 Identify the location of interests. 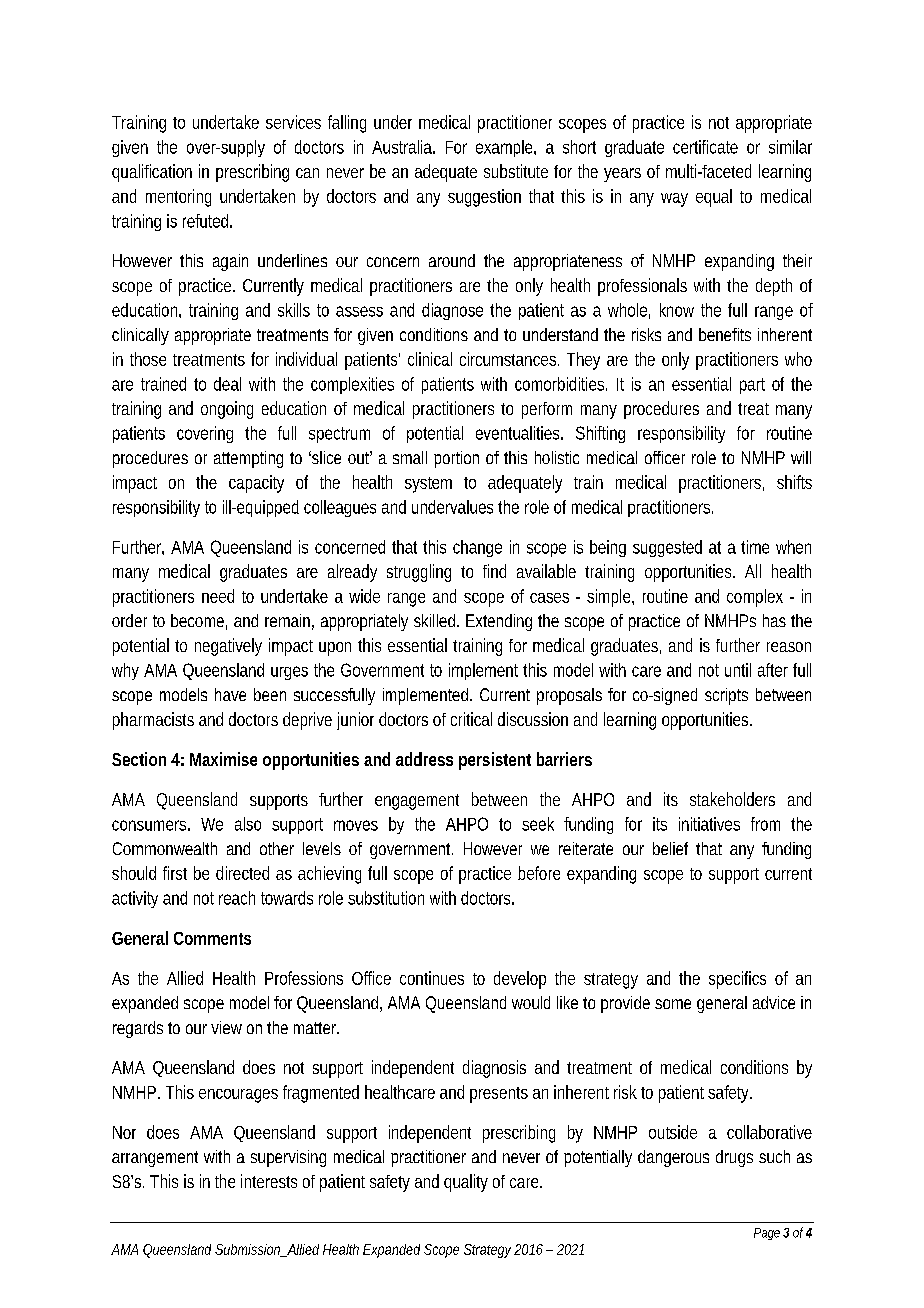
(269, 1181).
